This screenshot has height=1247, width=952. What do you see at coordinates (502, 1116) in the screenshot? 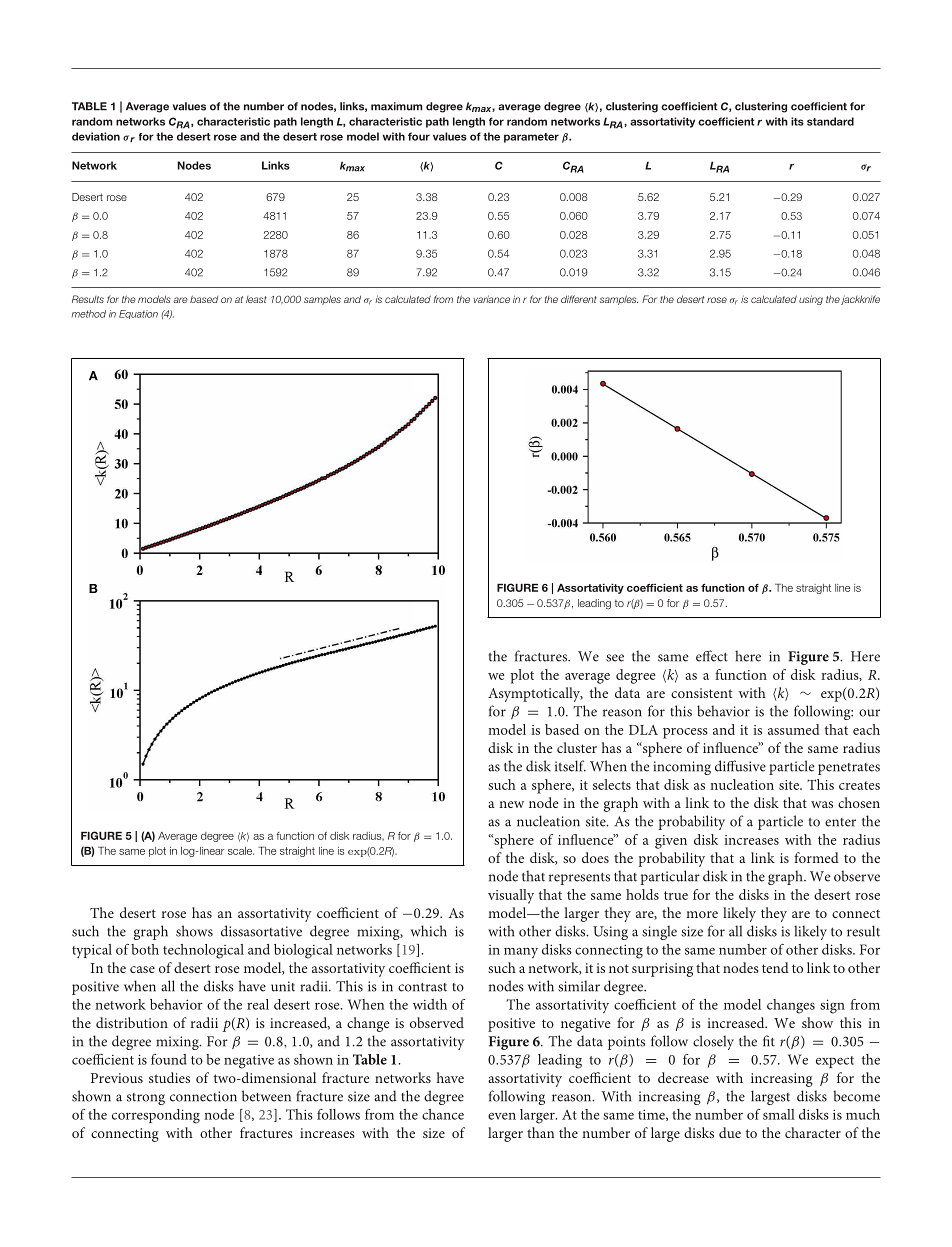
I see `even` at bounding box center [502, 1116].
